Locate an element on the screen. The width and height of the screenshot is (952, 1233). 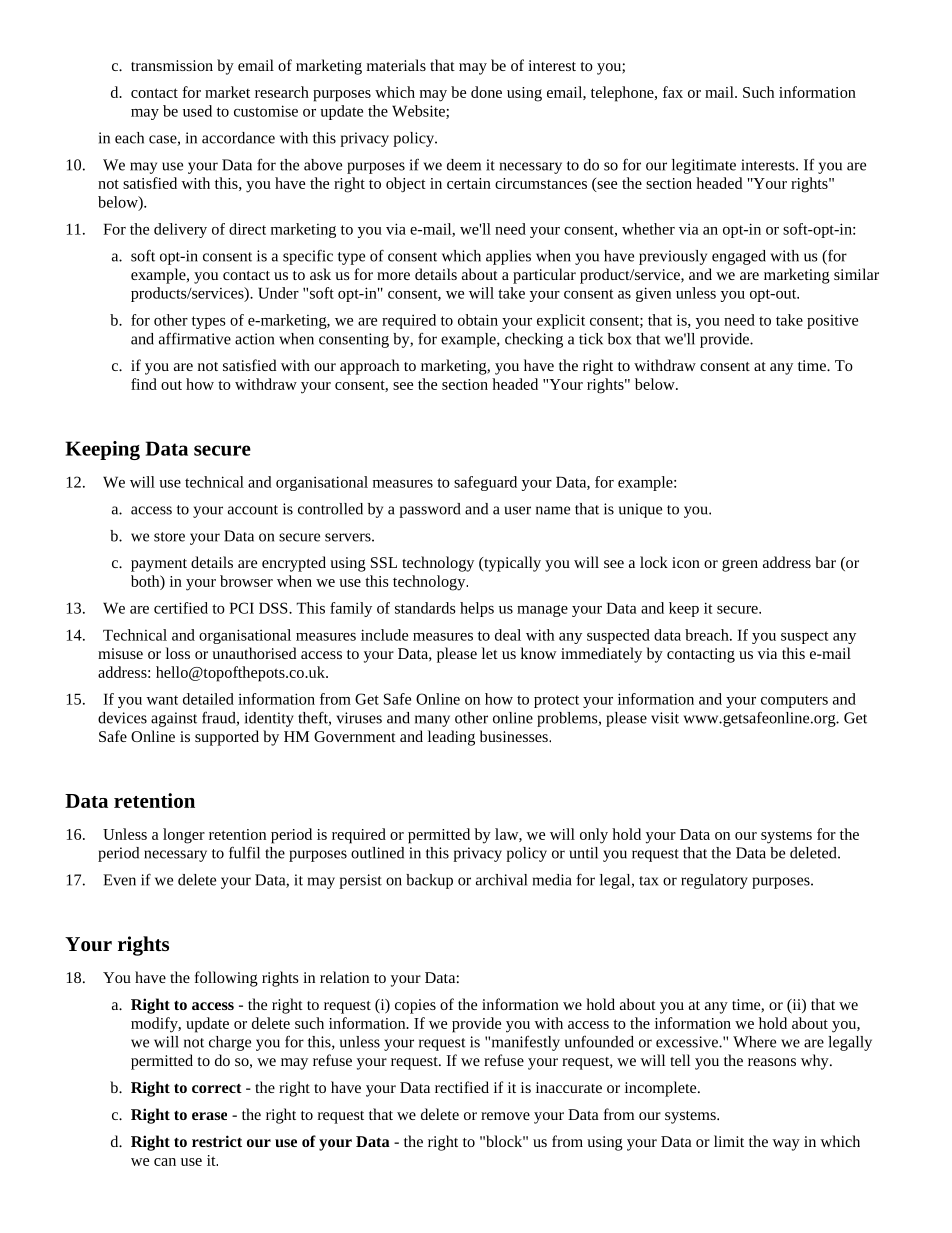
rectified is located at coordinates (462, 1087).
